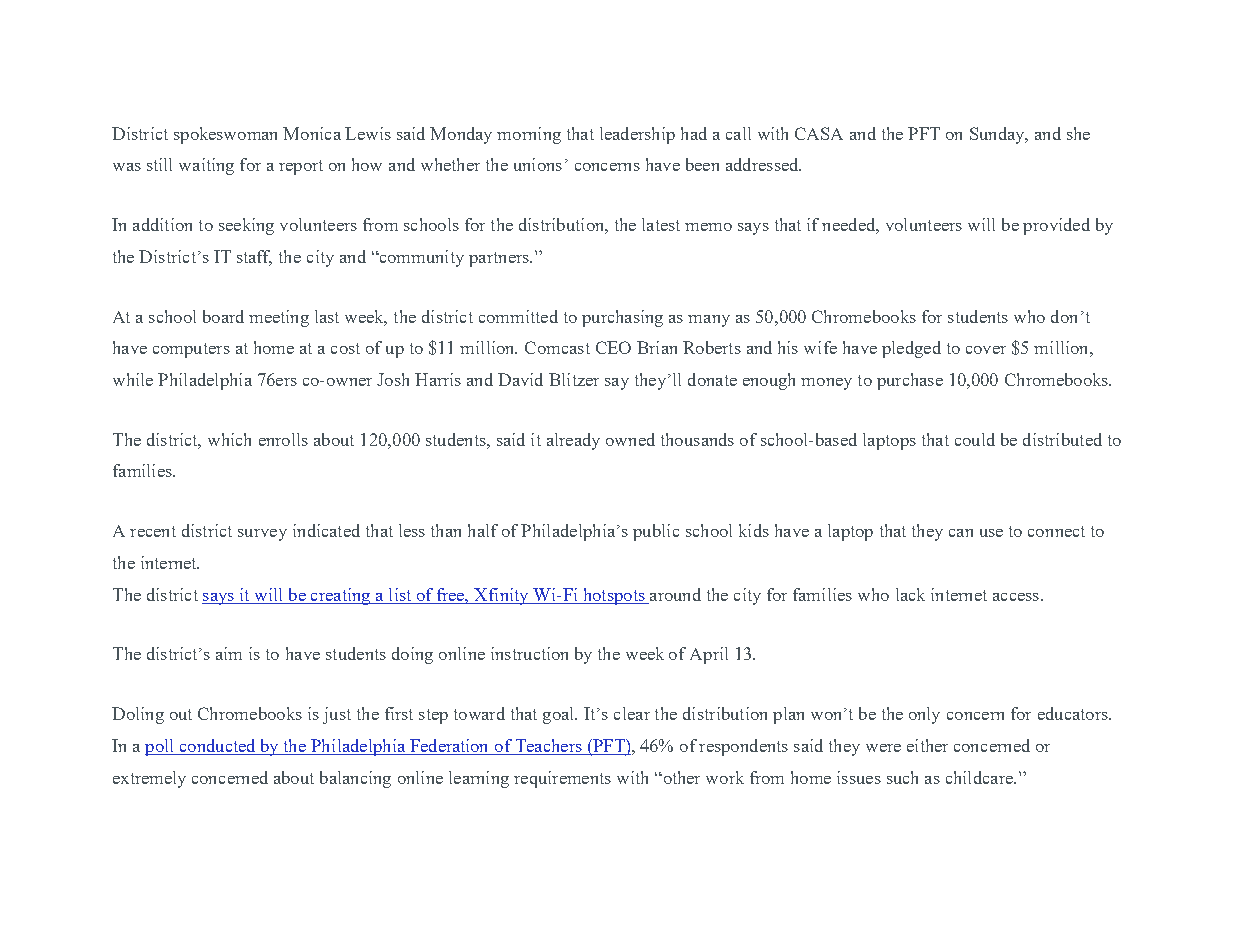 The height and width of the screenshot is (952, 1233). I want to click on computers, so click(191, 350).
